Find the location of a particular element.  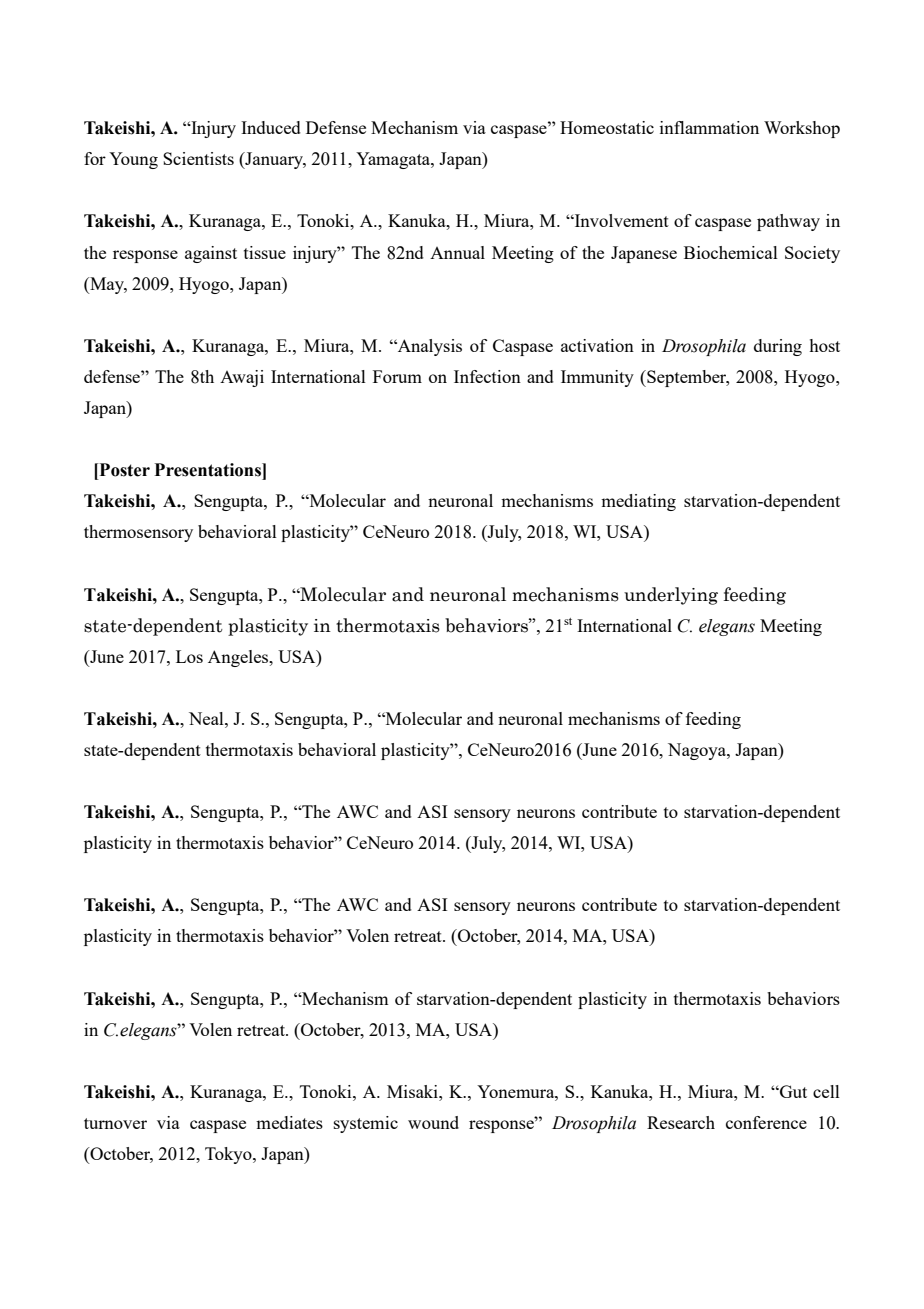

wound is located at coordinates (433, 1122).
